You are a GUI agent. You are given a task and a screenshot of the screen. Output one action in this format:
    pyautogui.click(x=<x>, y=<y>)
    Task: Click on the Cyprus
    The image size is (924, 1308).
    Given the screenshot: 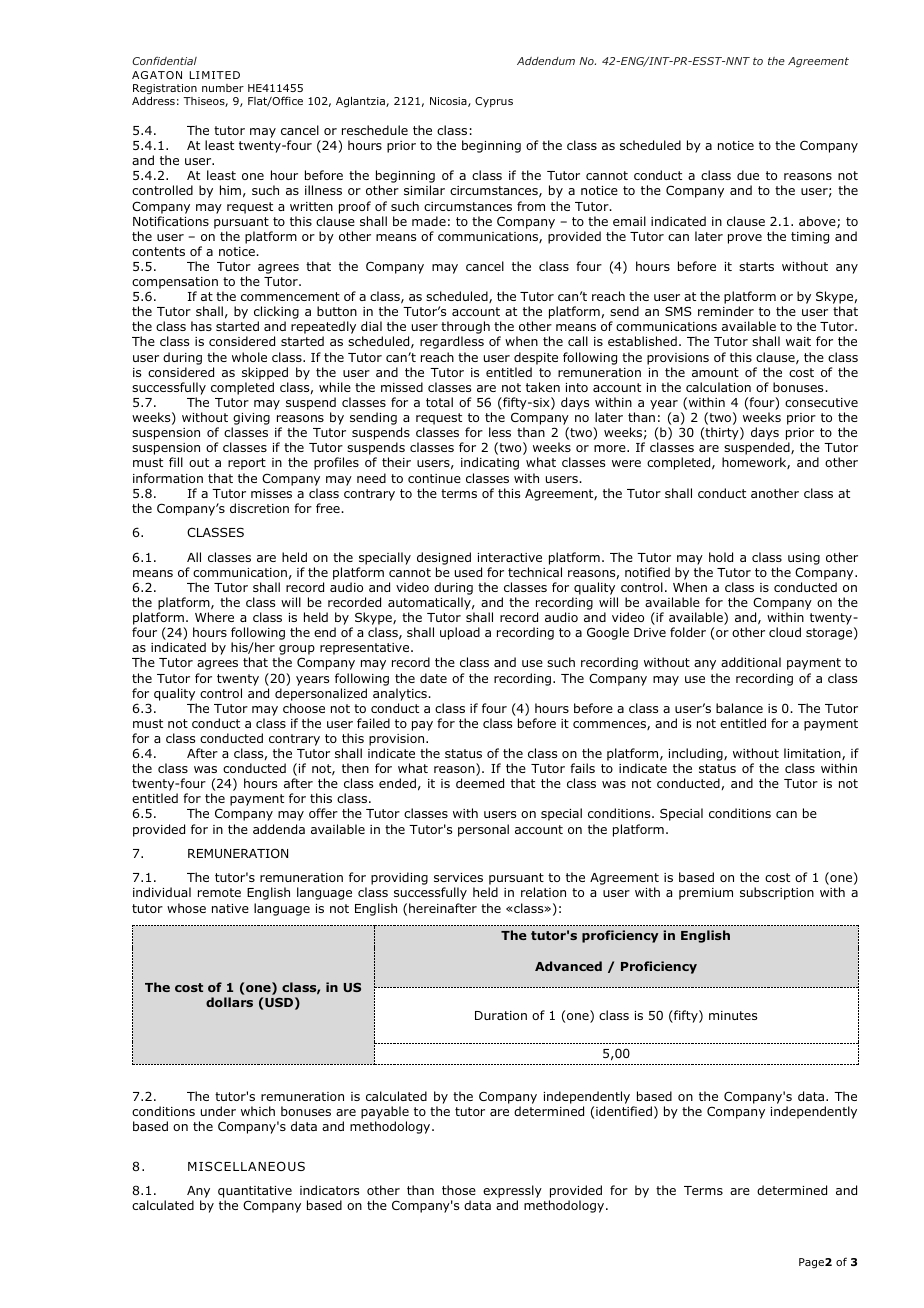 What is the action you would take?
    pyautogui.click(x=494, y=102)
